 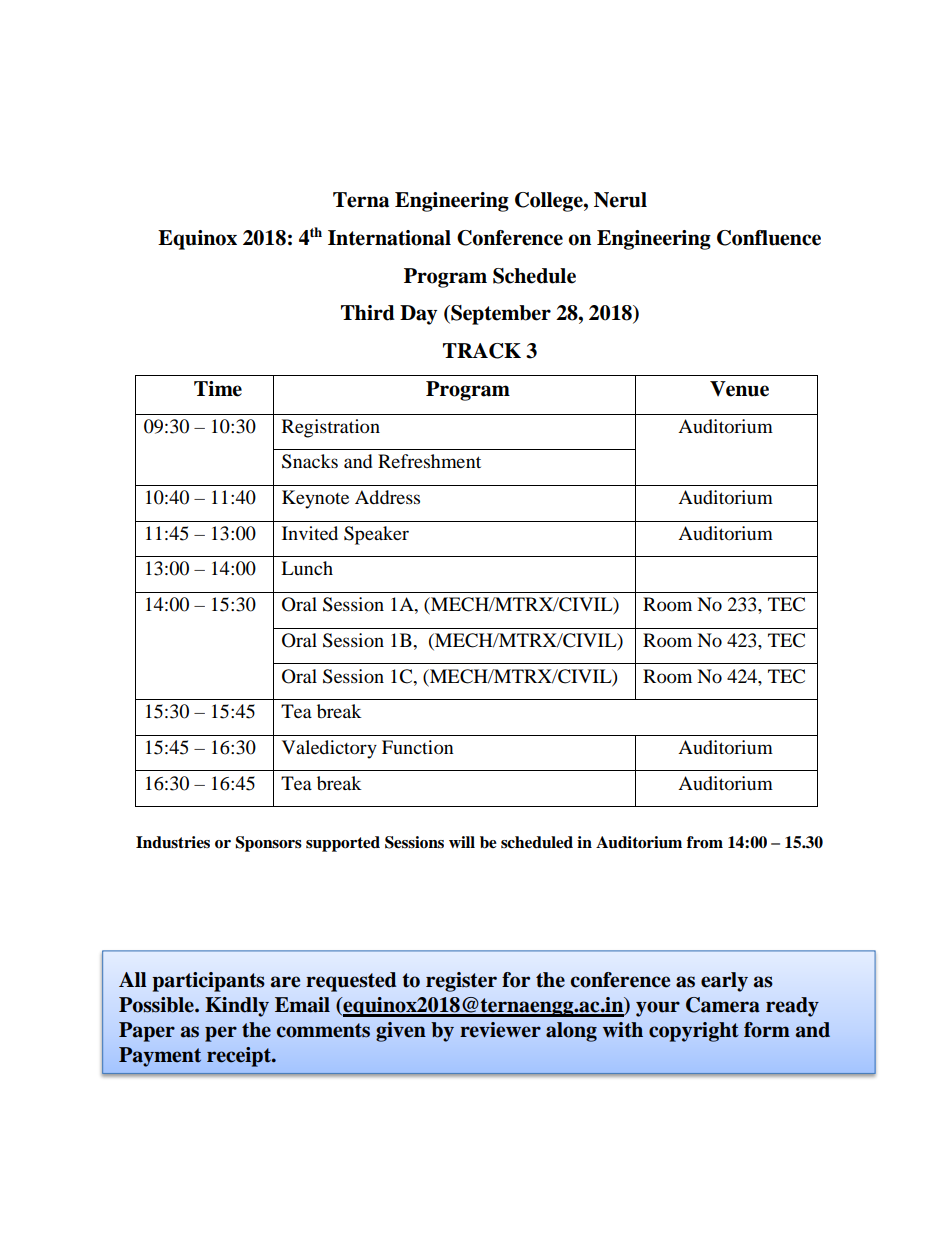 I want to click on September, so click(x=500, y=315).
